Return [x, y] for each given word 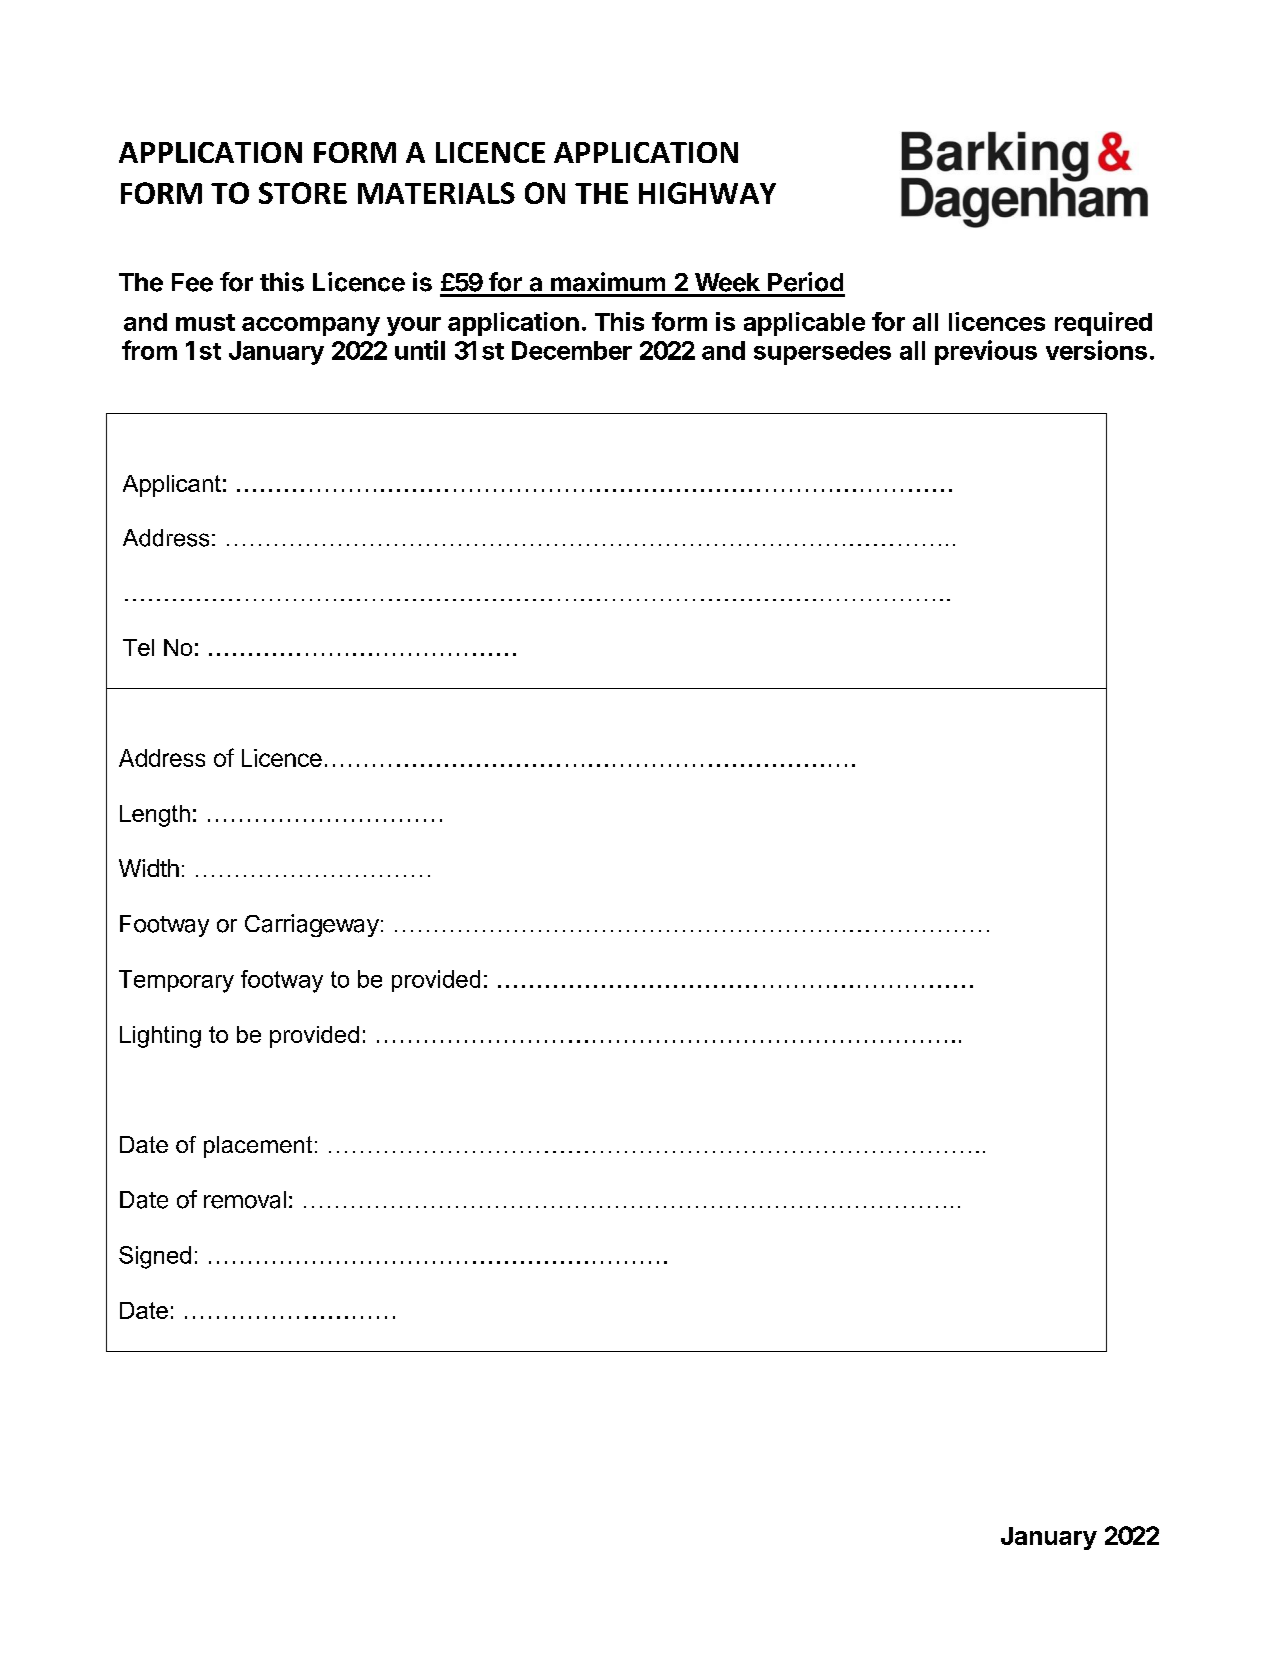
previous [986, 352]
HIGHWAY [707, 193]
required [1103, 324]
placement [258, 1147]
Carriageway [312, 925]
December [572, 350]
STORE [303, 193]
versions [1096, 350]
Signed [155, 1257]
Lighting [160, 1037]
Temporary [176, 981]
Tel [138, 647]
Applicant [172, 486]
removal [245, 1200]
